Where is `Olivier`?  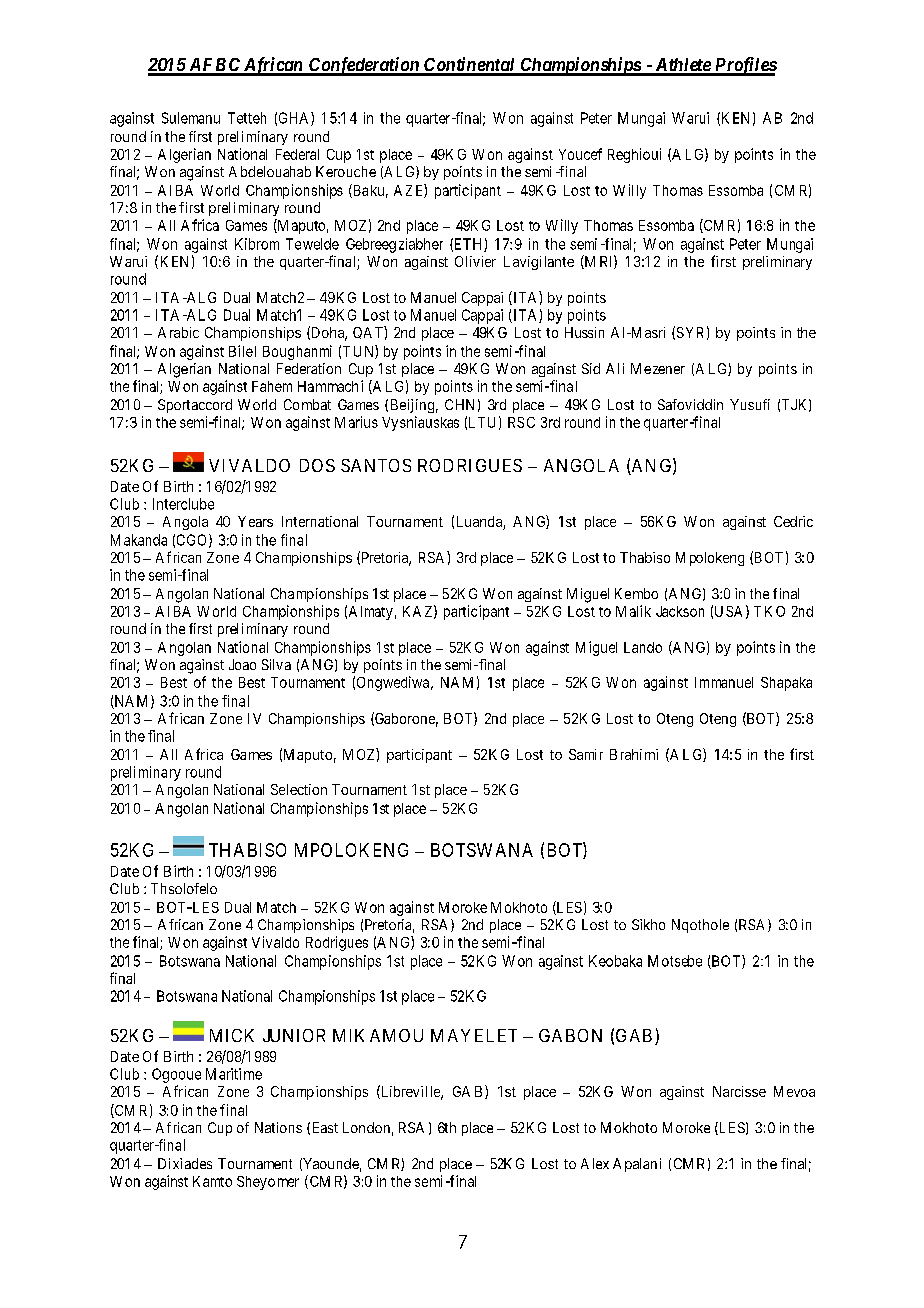 Olivier is located at coordinates (475, 261).
